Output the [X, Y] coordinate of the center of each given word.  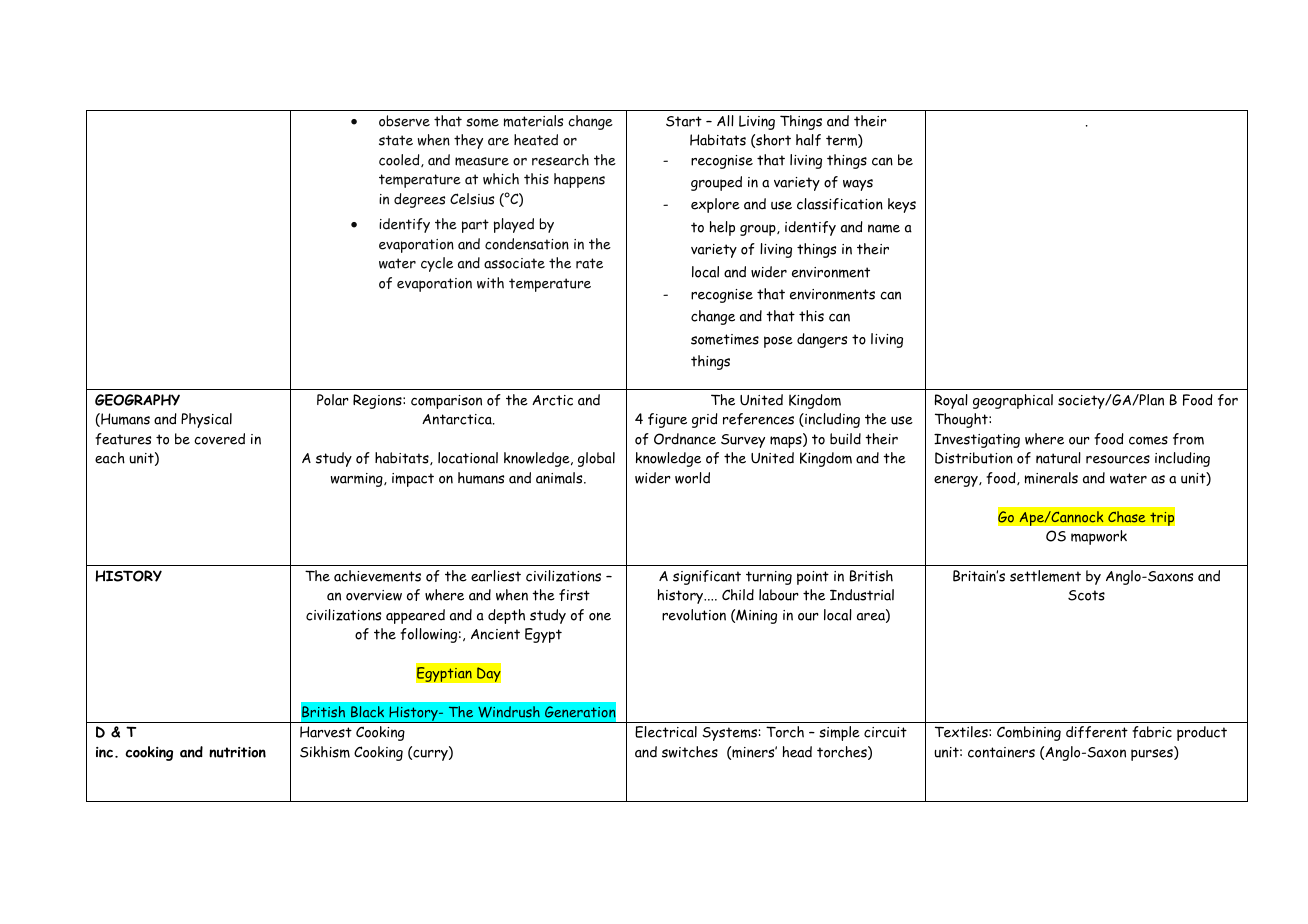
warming [358, 480]
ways [858, 185]
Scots [1086, 595]
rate [589, 263]
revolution [694, 615]
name [884, 228]
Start [684, 121]
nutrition [237, 752]
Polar [333, 400]
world [692, 478]
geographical [1013, 401]
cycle [437, 264]
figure [667, 420]
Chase [1127, 517]
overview [374, 595]
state [396, 140]
